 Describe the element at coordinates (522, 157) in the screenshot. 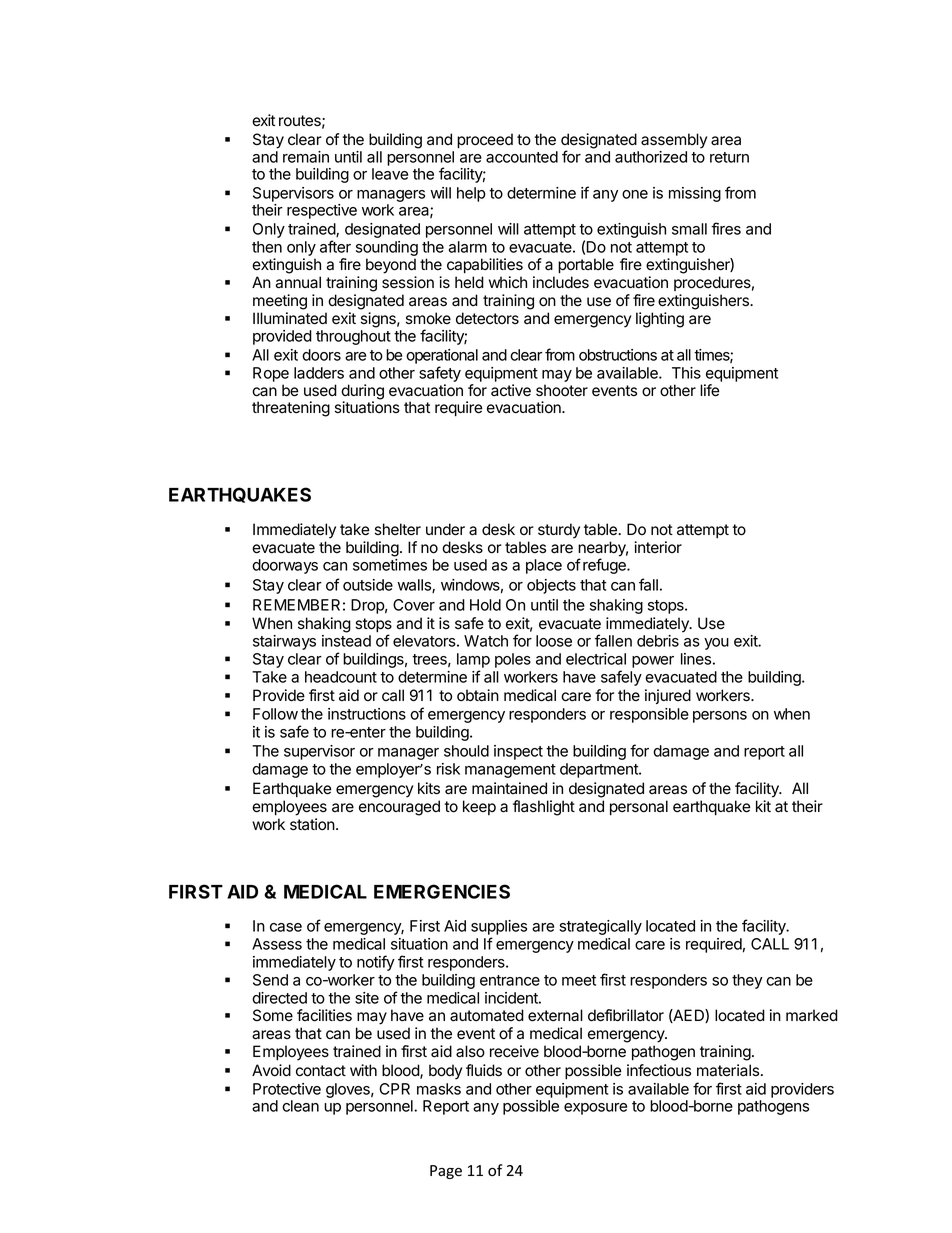

I see `accounted` at that location.
